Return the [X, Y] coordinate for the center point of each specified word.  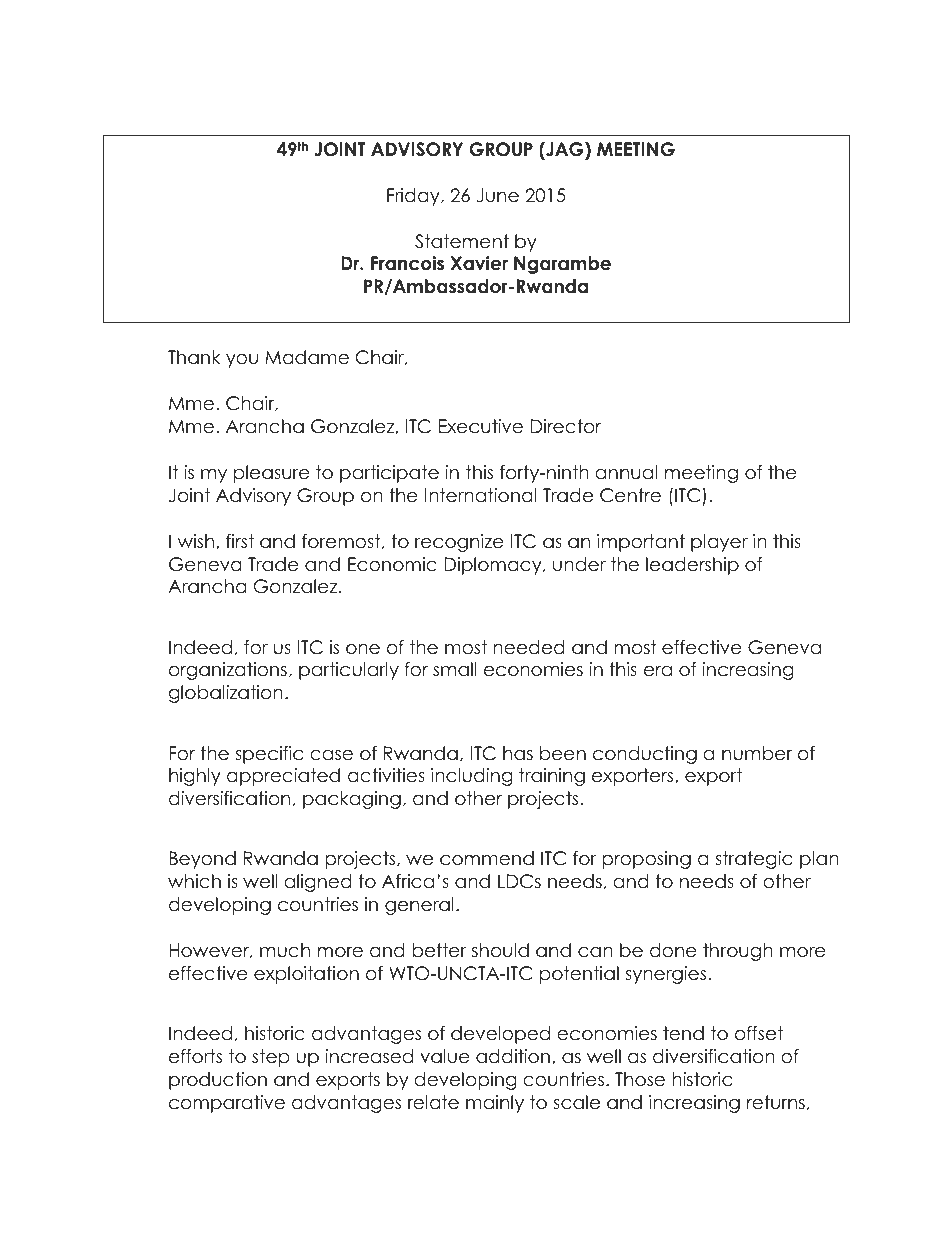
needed [529, 647]
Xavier [479, 263]
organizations [228, 671]
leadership [692, 566]
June [497, 195]
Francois [407, 263]
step [271, 1058]
